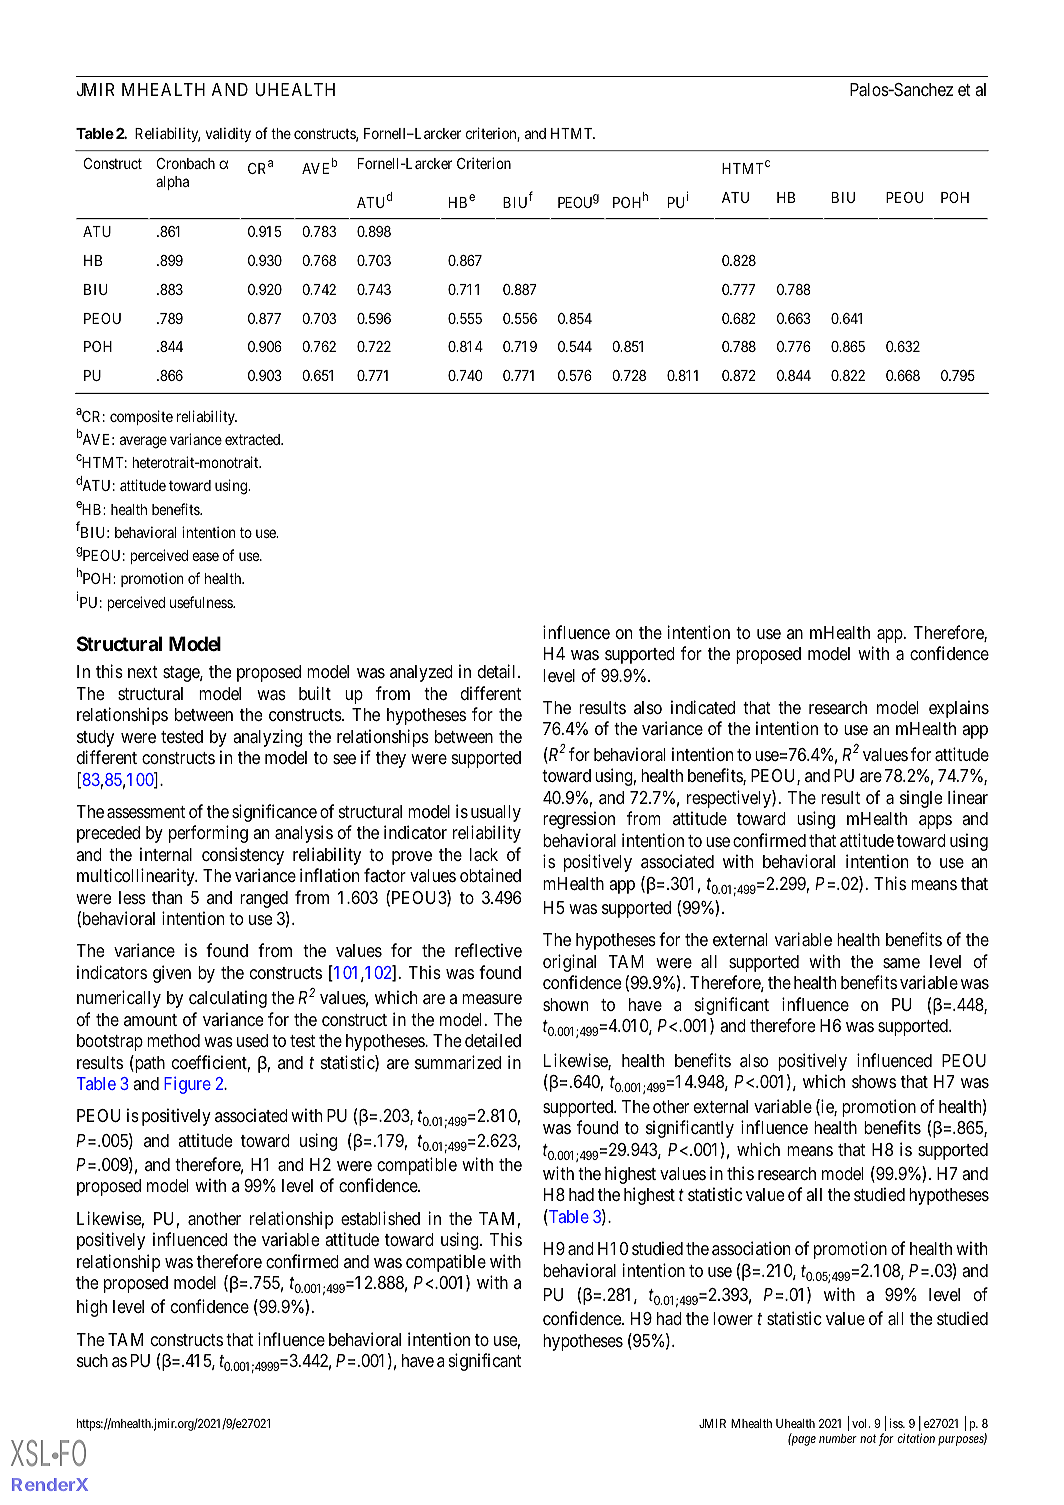 This screenshot has height=1505, width=1064. What do you see at coordinates (143, 442) in the screenshot?
I see `average` at bounding box center [143, 442].
